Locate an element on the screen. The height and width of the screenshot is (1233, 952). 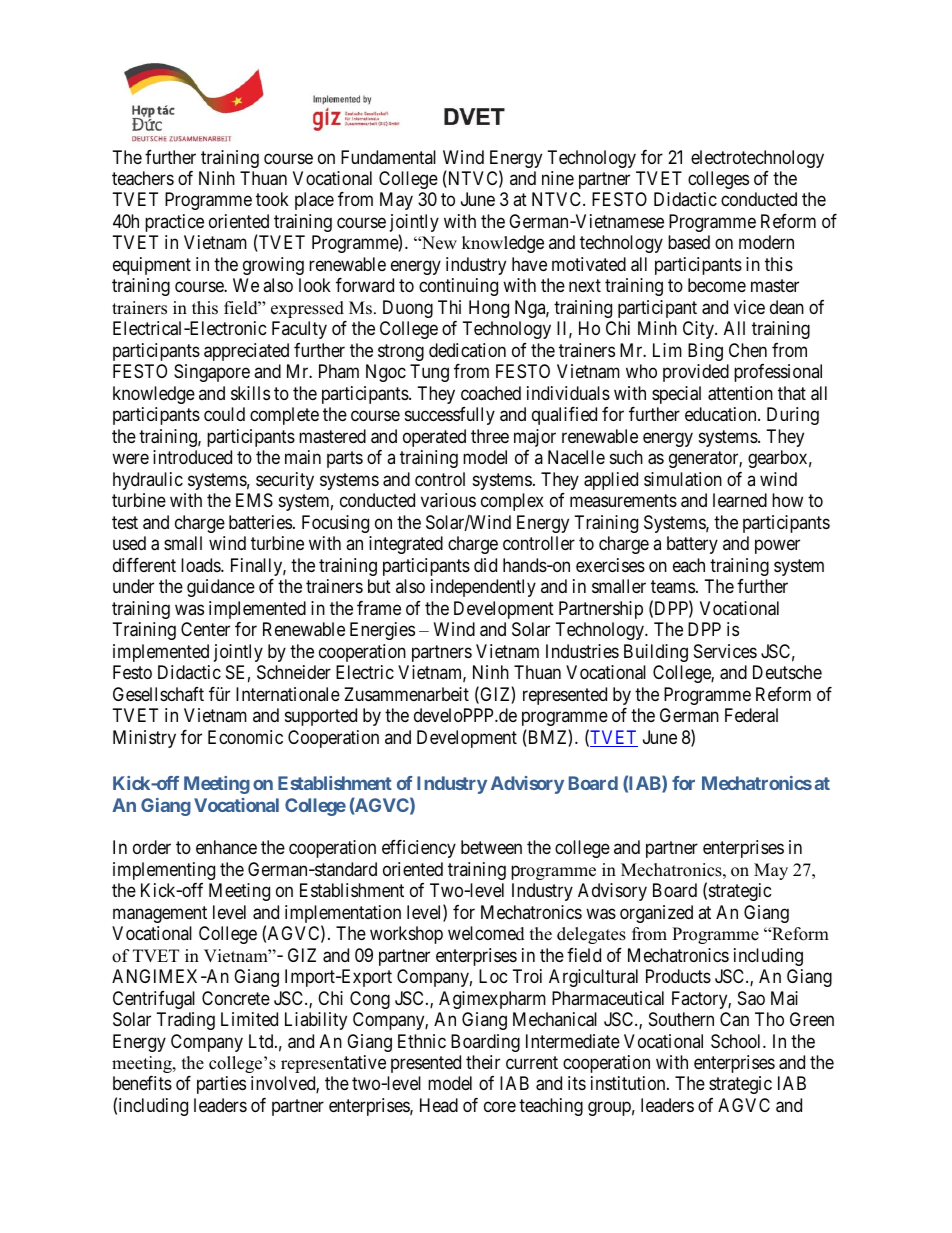
practice is located at coordinates (174, 223).
